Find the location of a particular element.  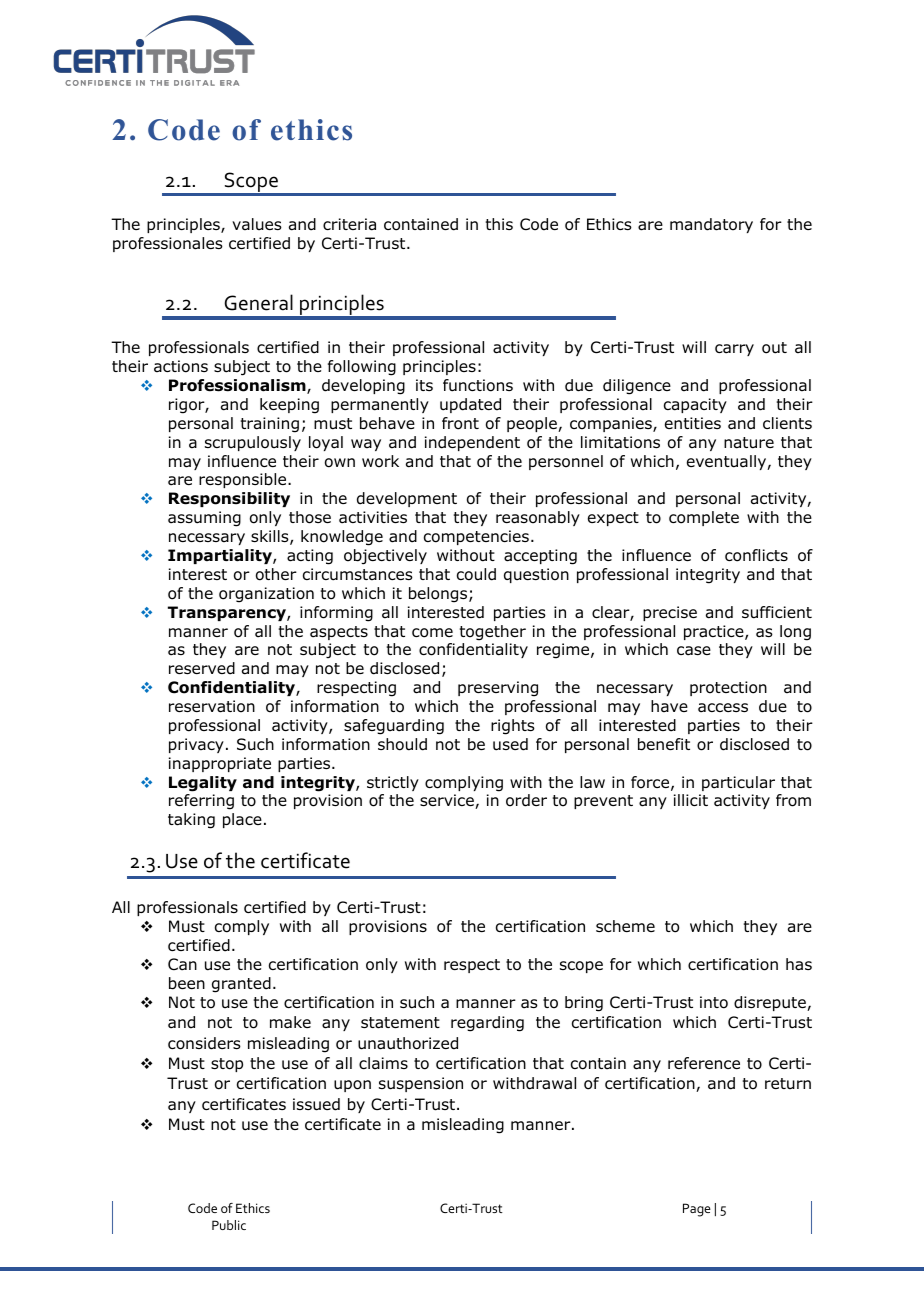

conflicts is located at coordinates (756, 555).
